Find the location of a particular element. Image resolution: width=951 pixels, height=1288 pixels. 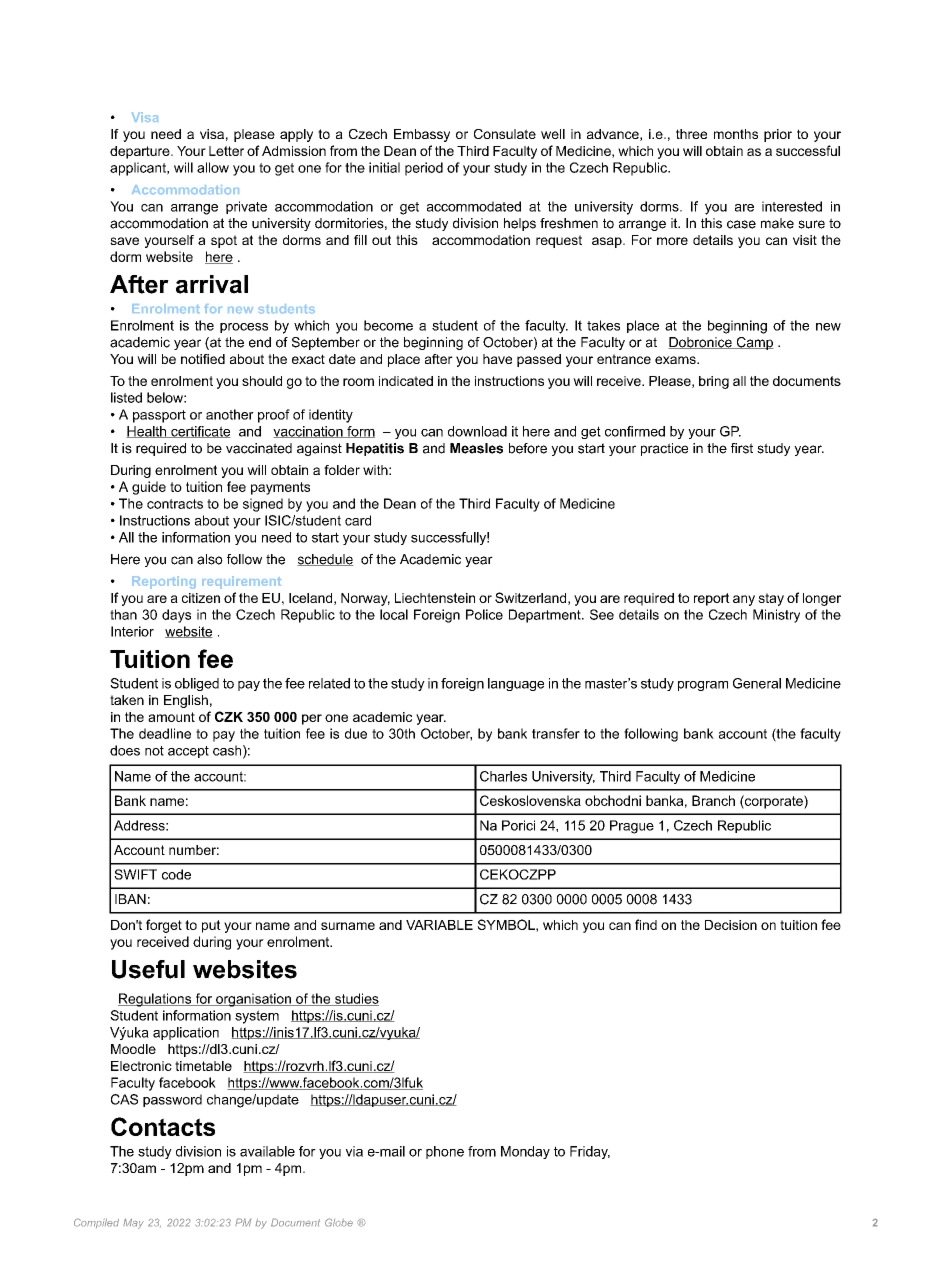

have is located at coordinates (497, 359).
